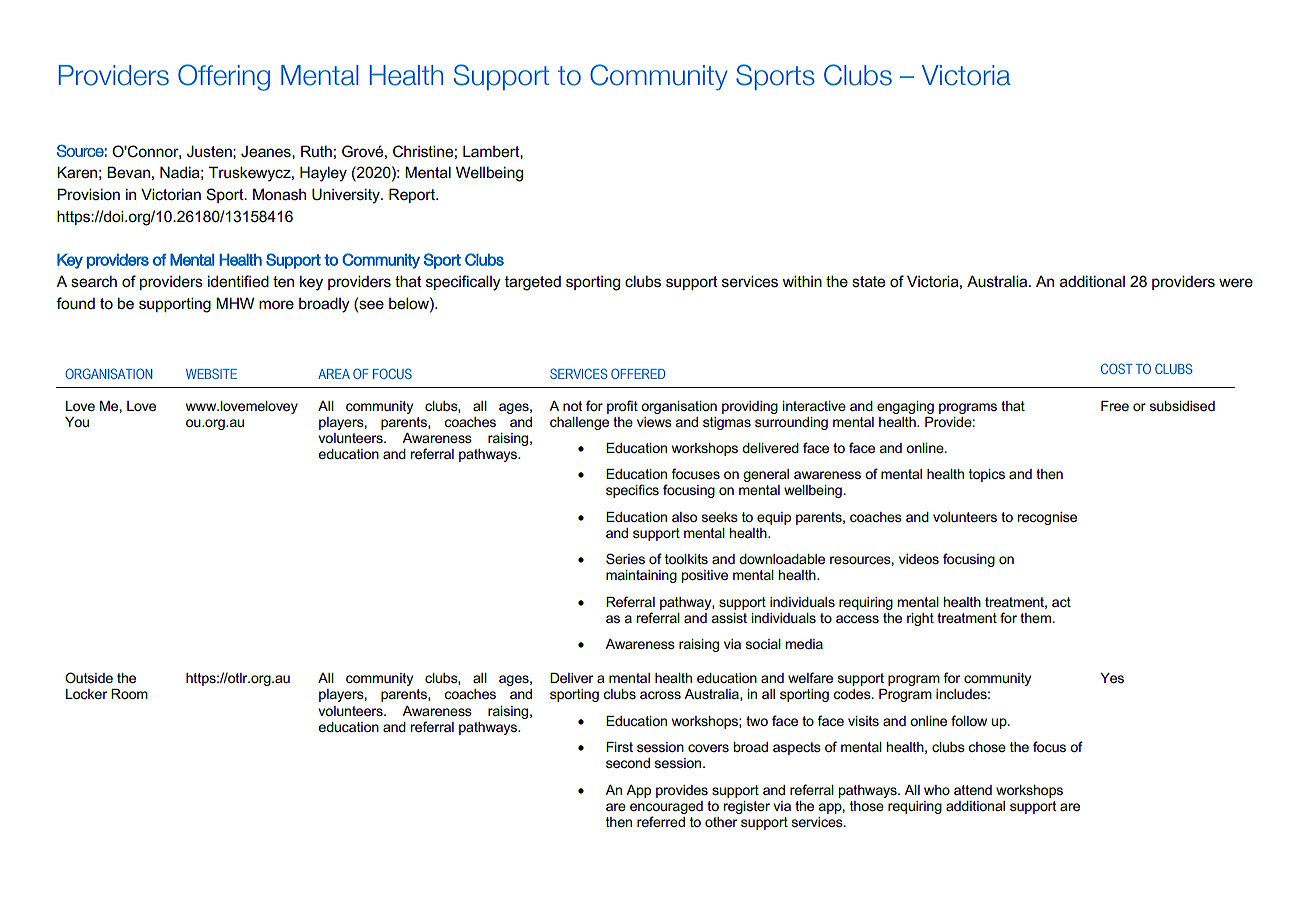  I want to click on Outside, so click(89, 677).
